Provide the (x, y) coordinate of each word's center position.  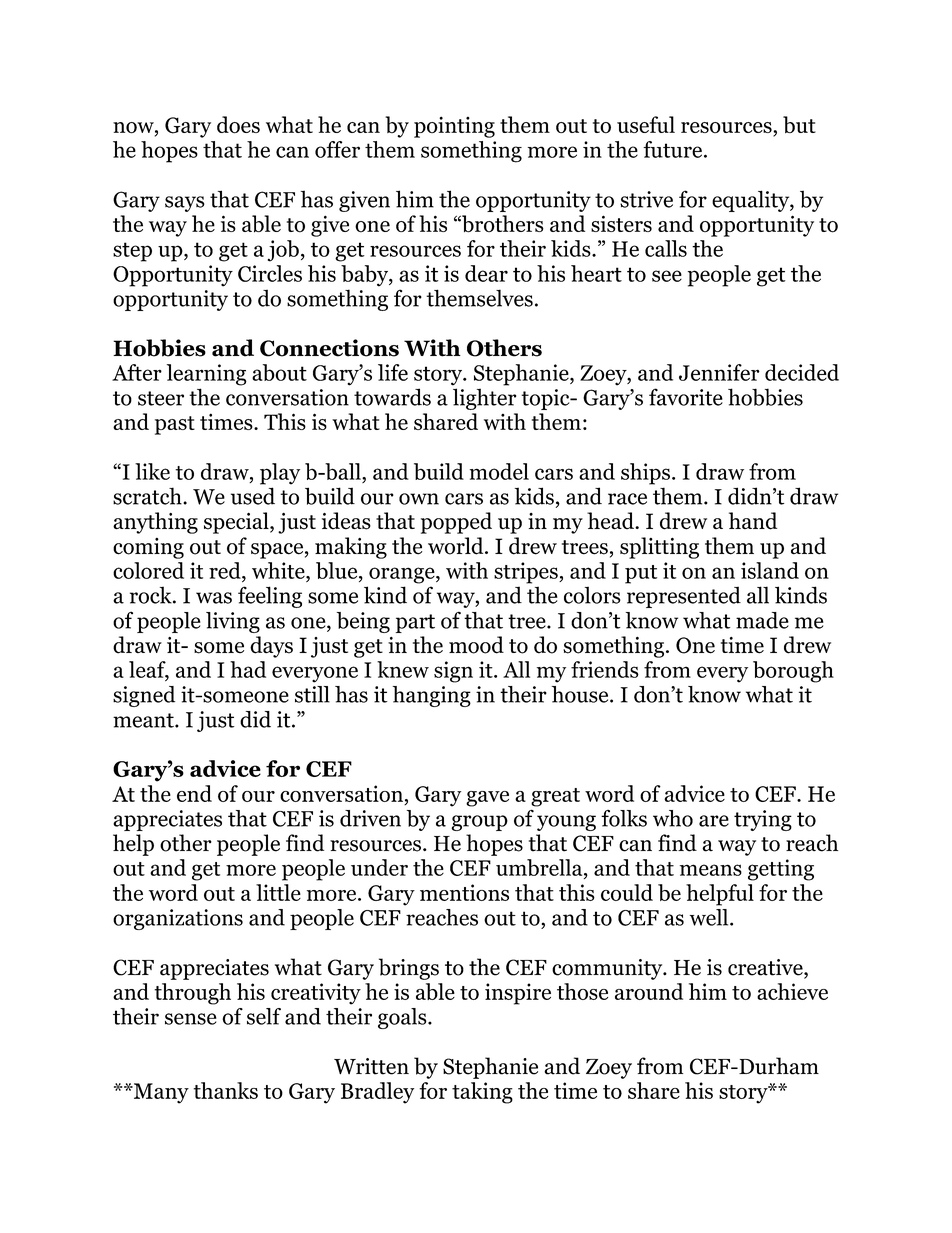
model (499, 471)
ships (645, 474)
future (672, 149)
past (175, 425)
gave (487, 799)
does (238, 125)
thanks (225, 1090)
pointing (454, 127)
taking (482, 1093)
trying (763, 820)
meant (144, 720)
